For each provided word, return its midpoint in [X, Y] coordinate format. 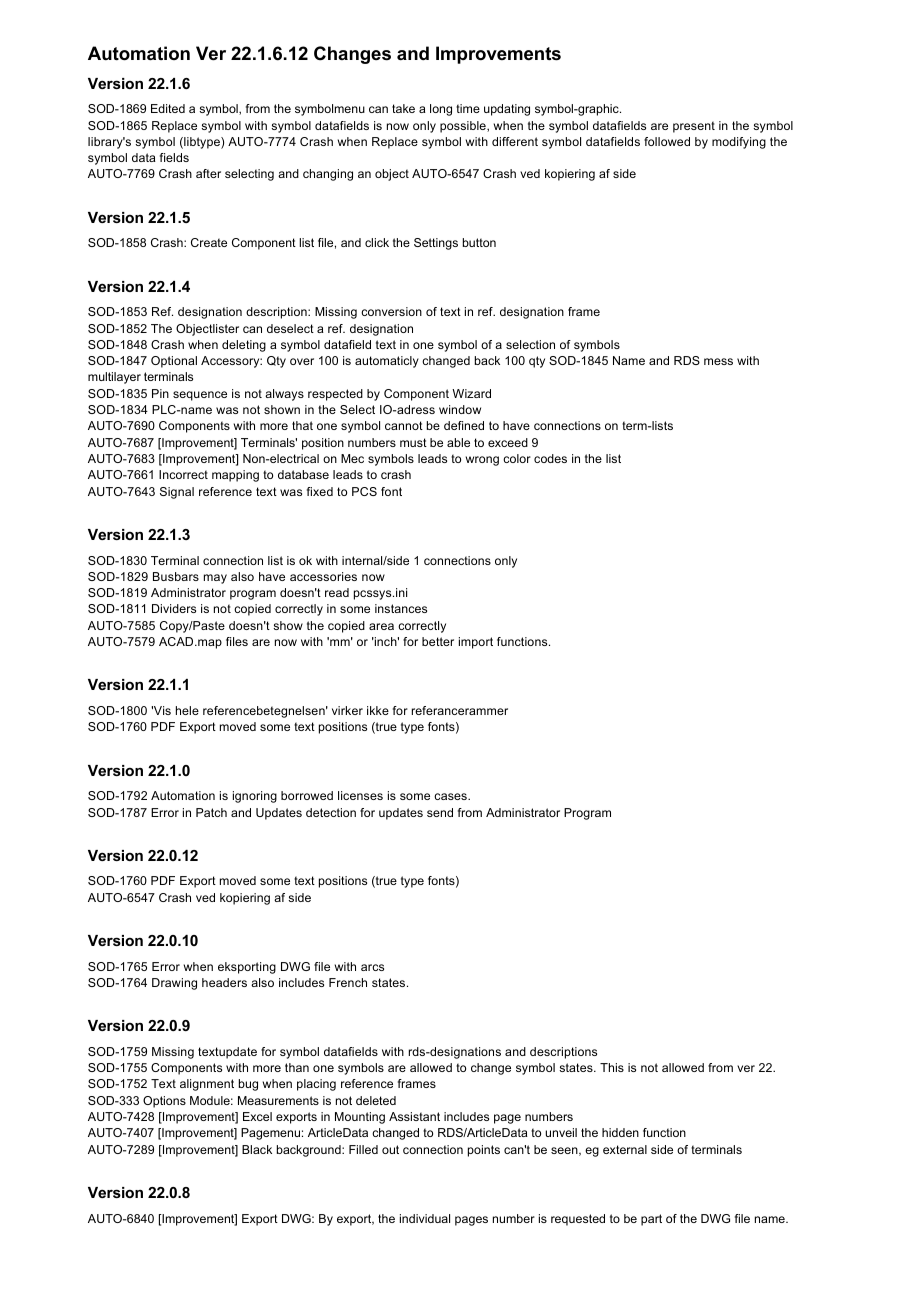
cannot [404, 425]
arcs [372, 967]
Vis [161, 710]
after [208, 173]
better [438, 641]
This [612, 1067]
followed [667, 141]
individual [425, 1218]
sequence [200, 396]
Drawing [174, 984]
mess [718, 361]
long [441, 110]
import [476, 643]
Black [257, 1149]
